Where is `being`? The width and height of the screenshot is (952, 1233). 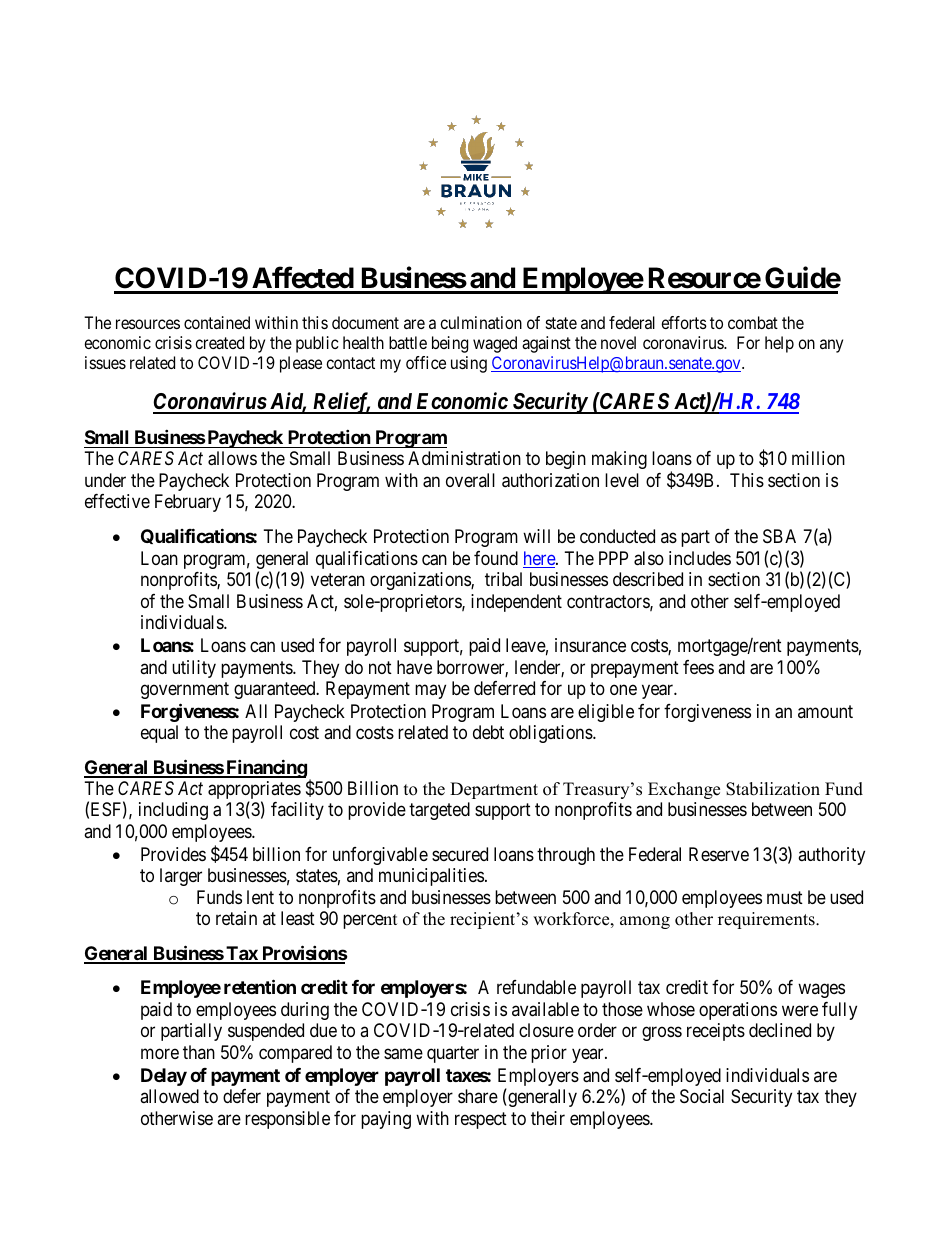 being is located at coordinates (450, 344).
